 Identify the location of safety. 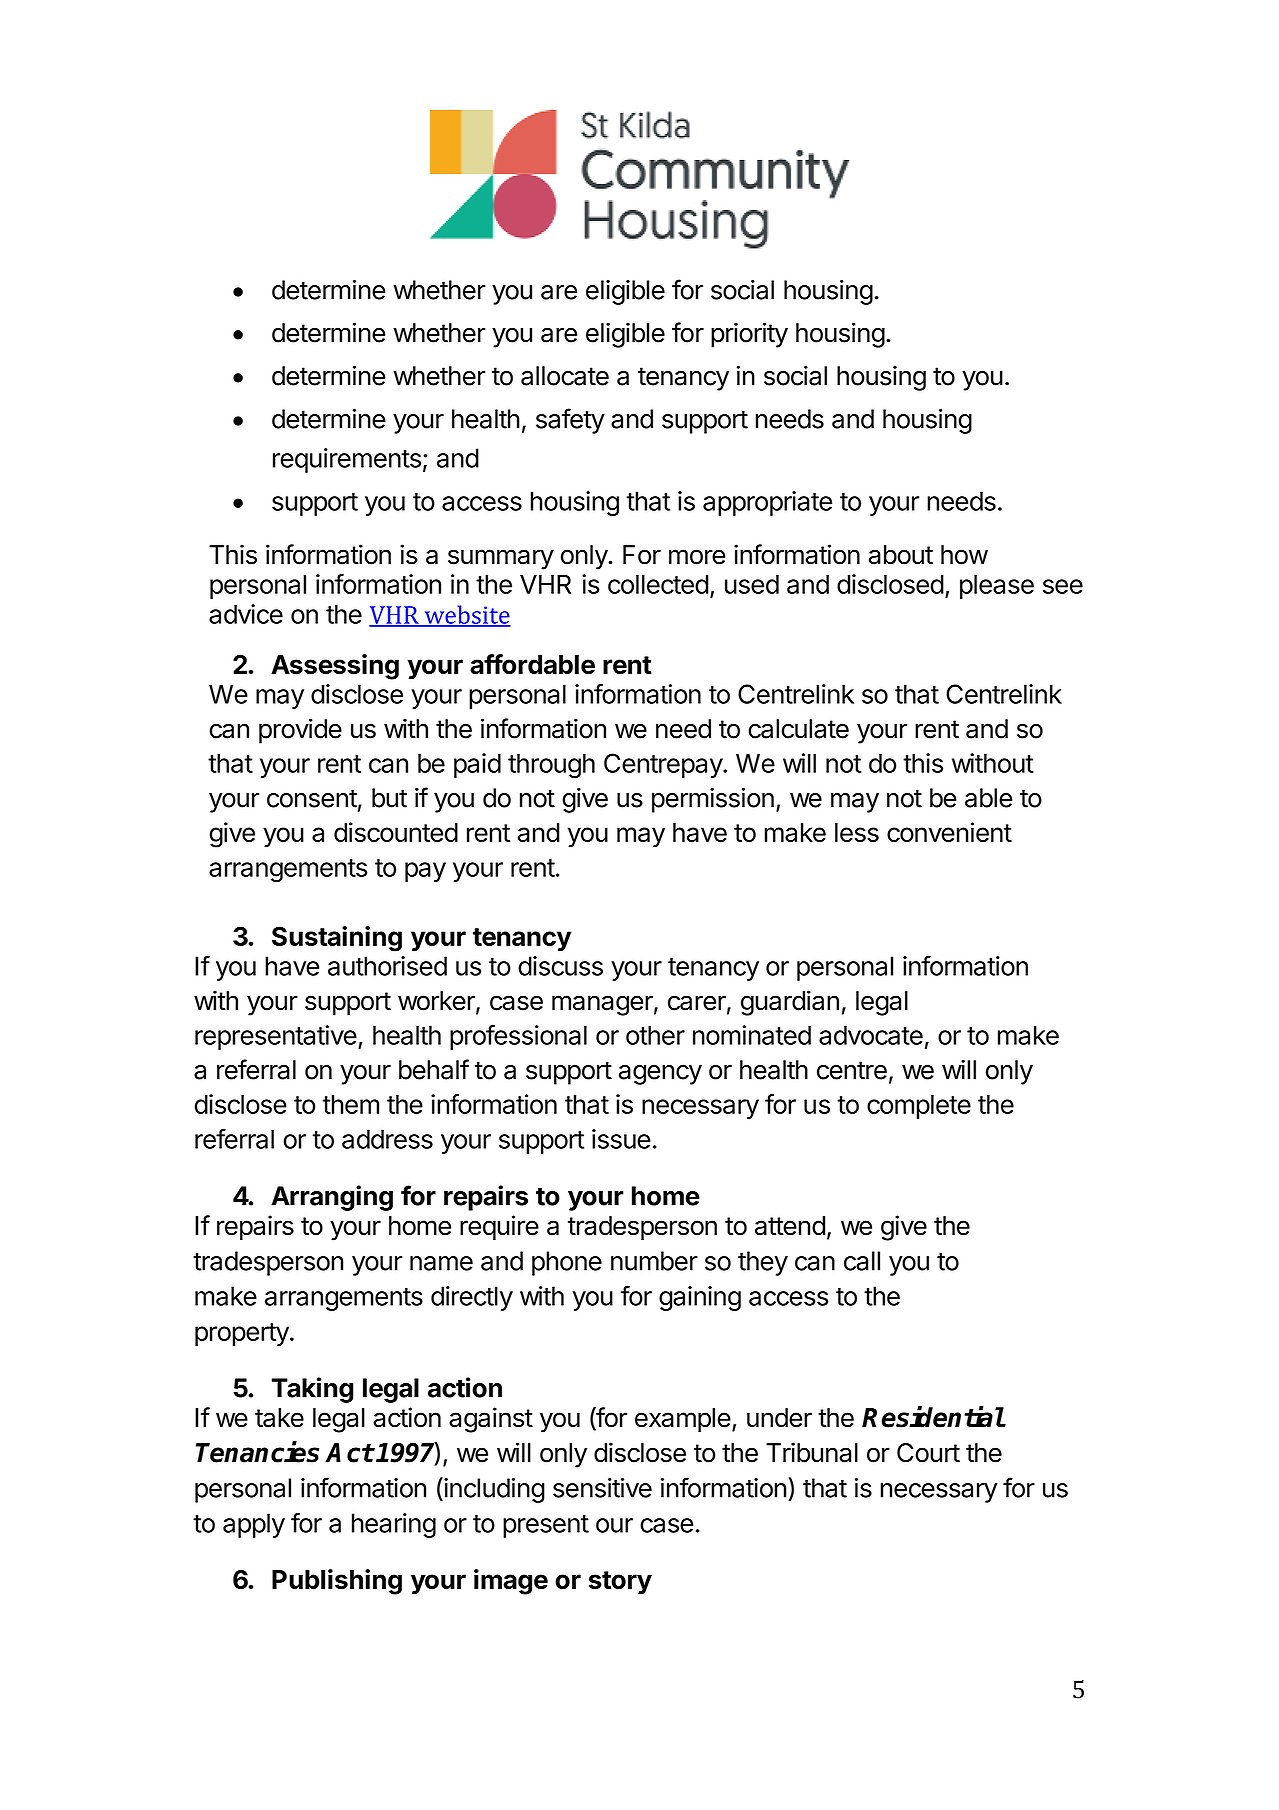
(570, 421).
